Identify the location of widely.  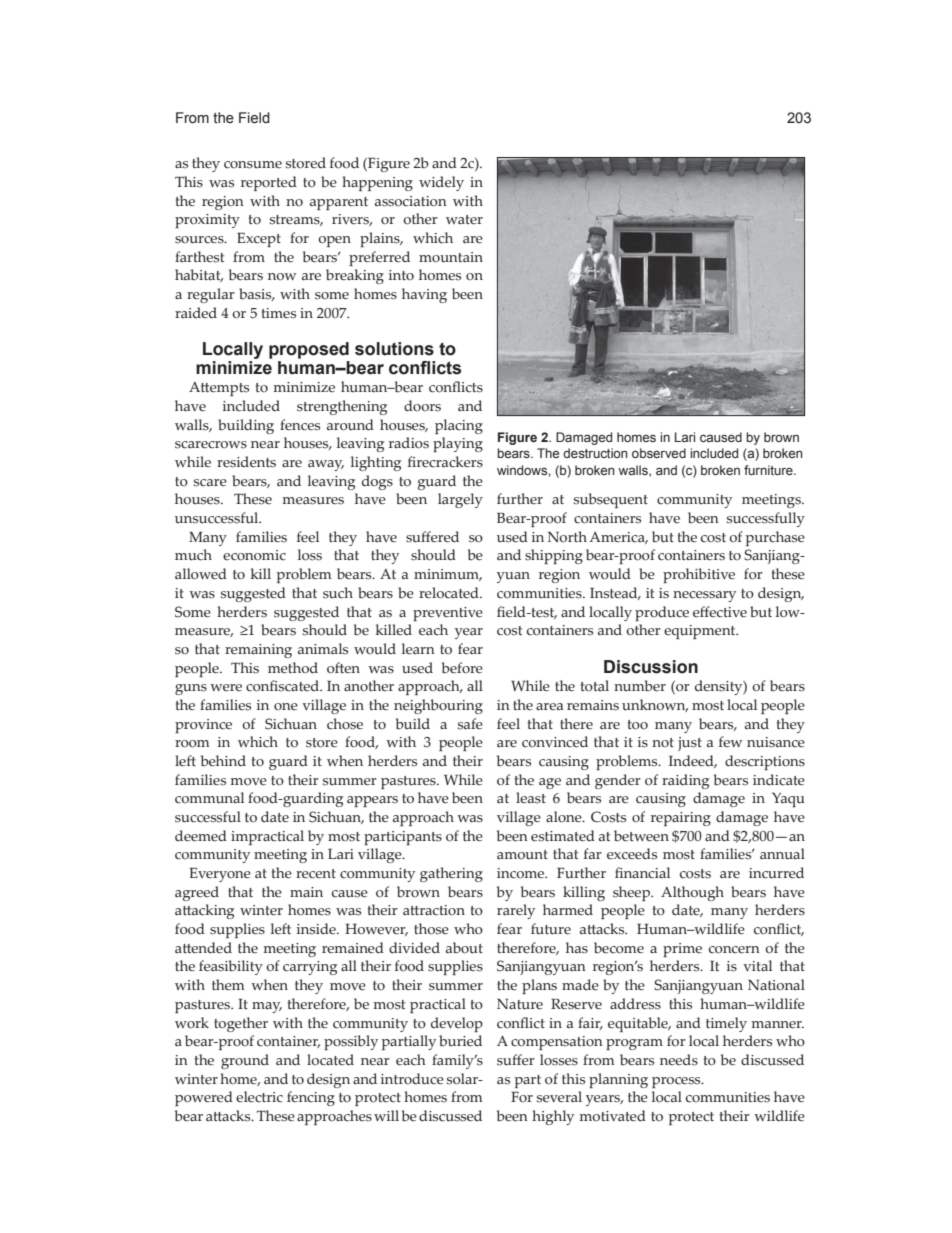
(441, 183).
